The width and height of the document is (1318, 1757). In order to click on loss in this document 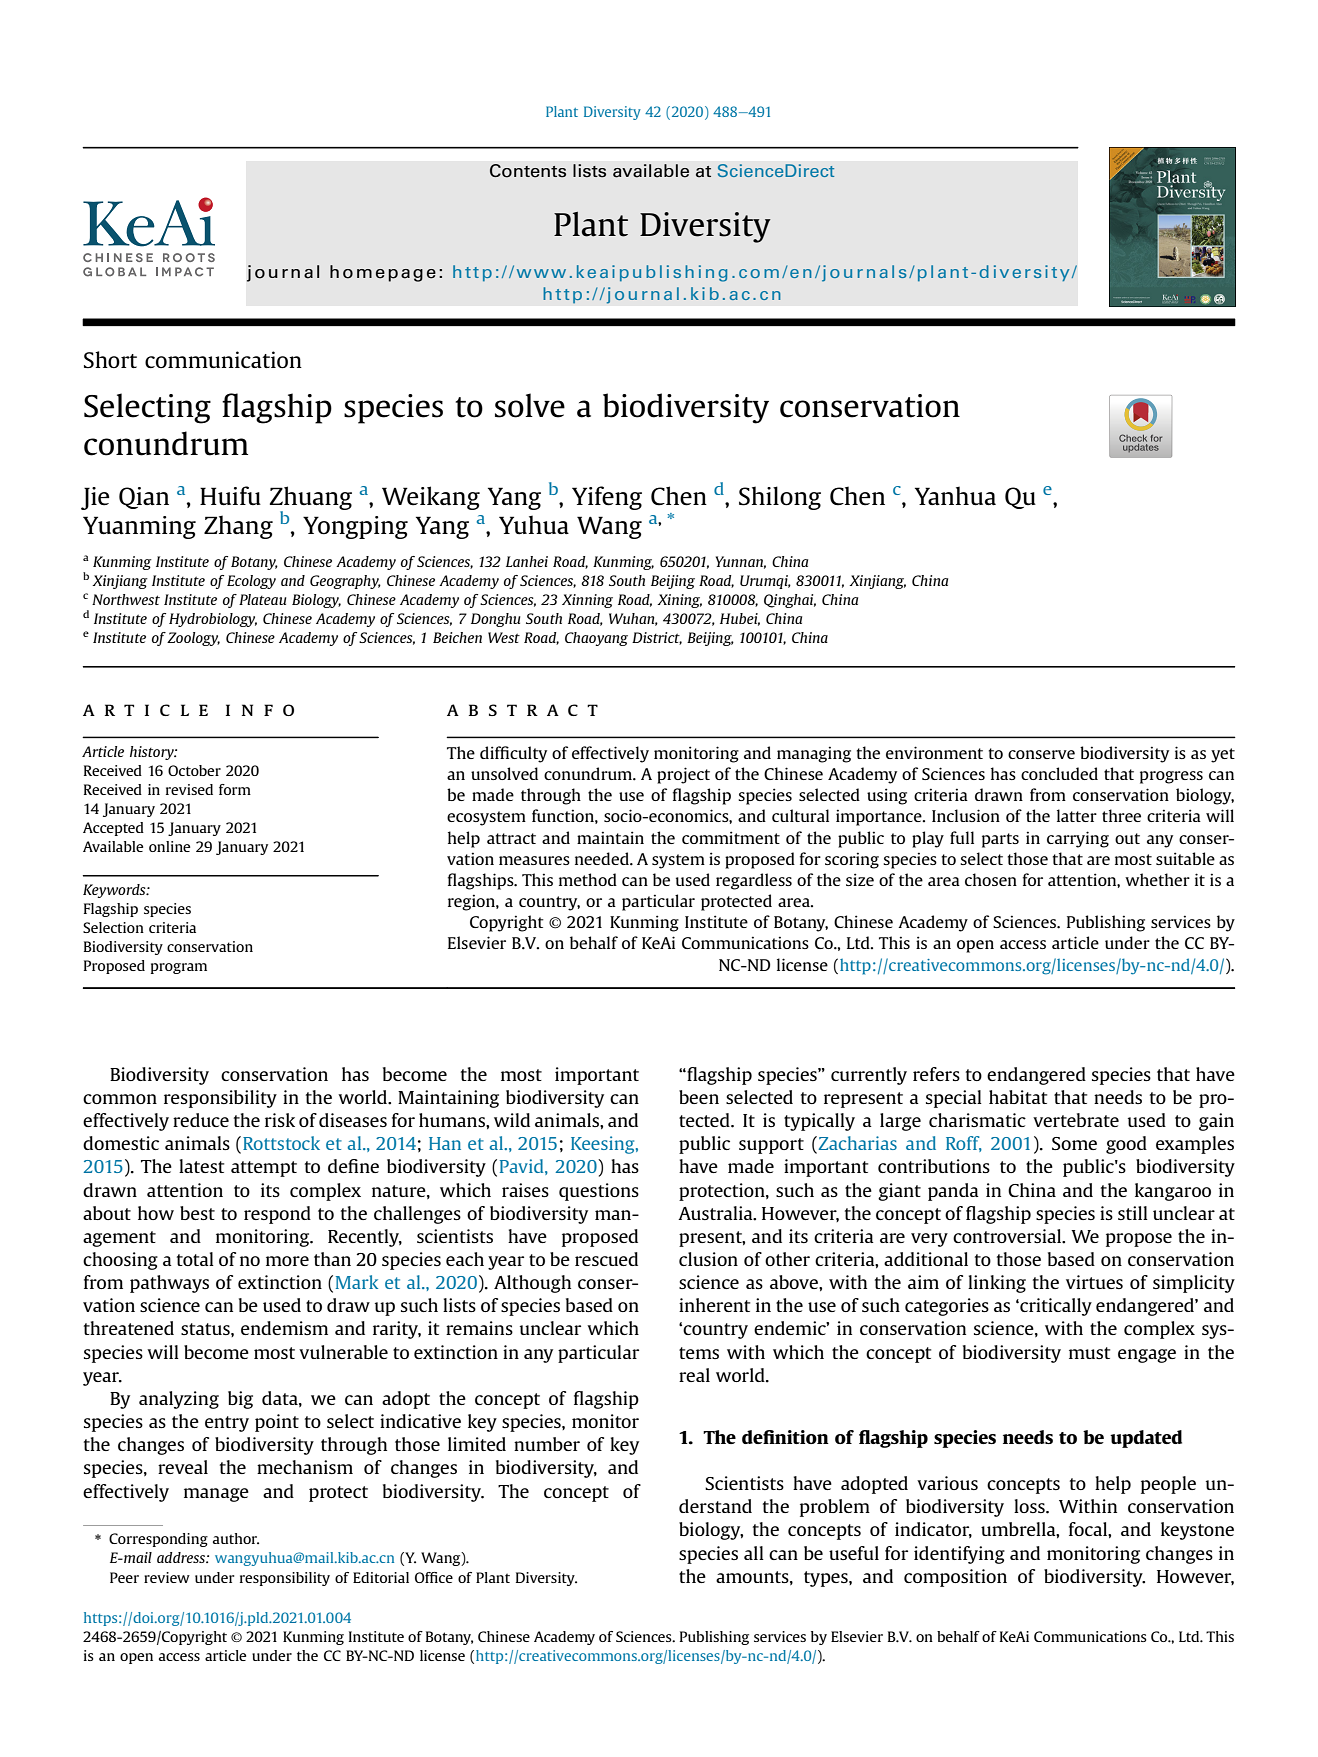, I will do `click(1030, 1506)`.
